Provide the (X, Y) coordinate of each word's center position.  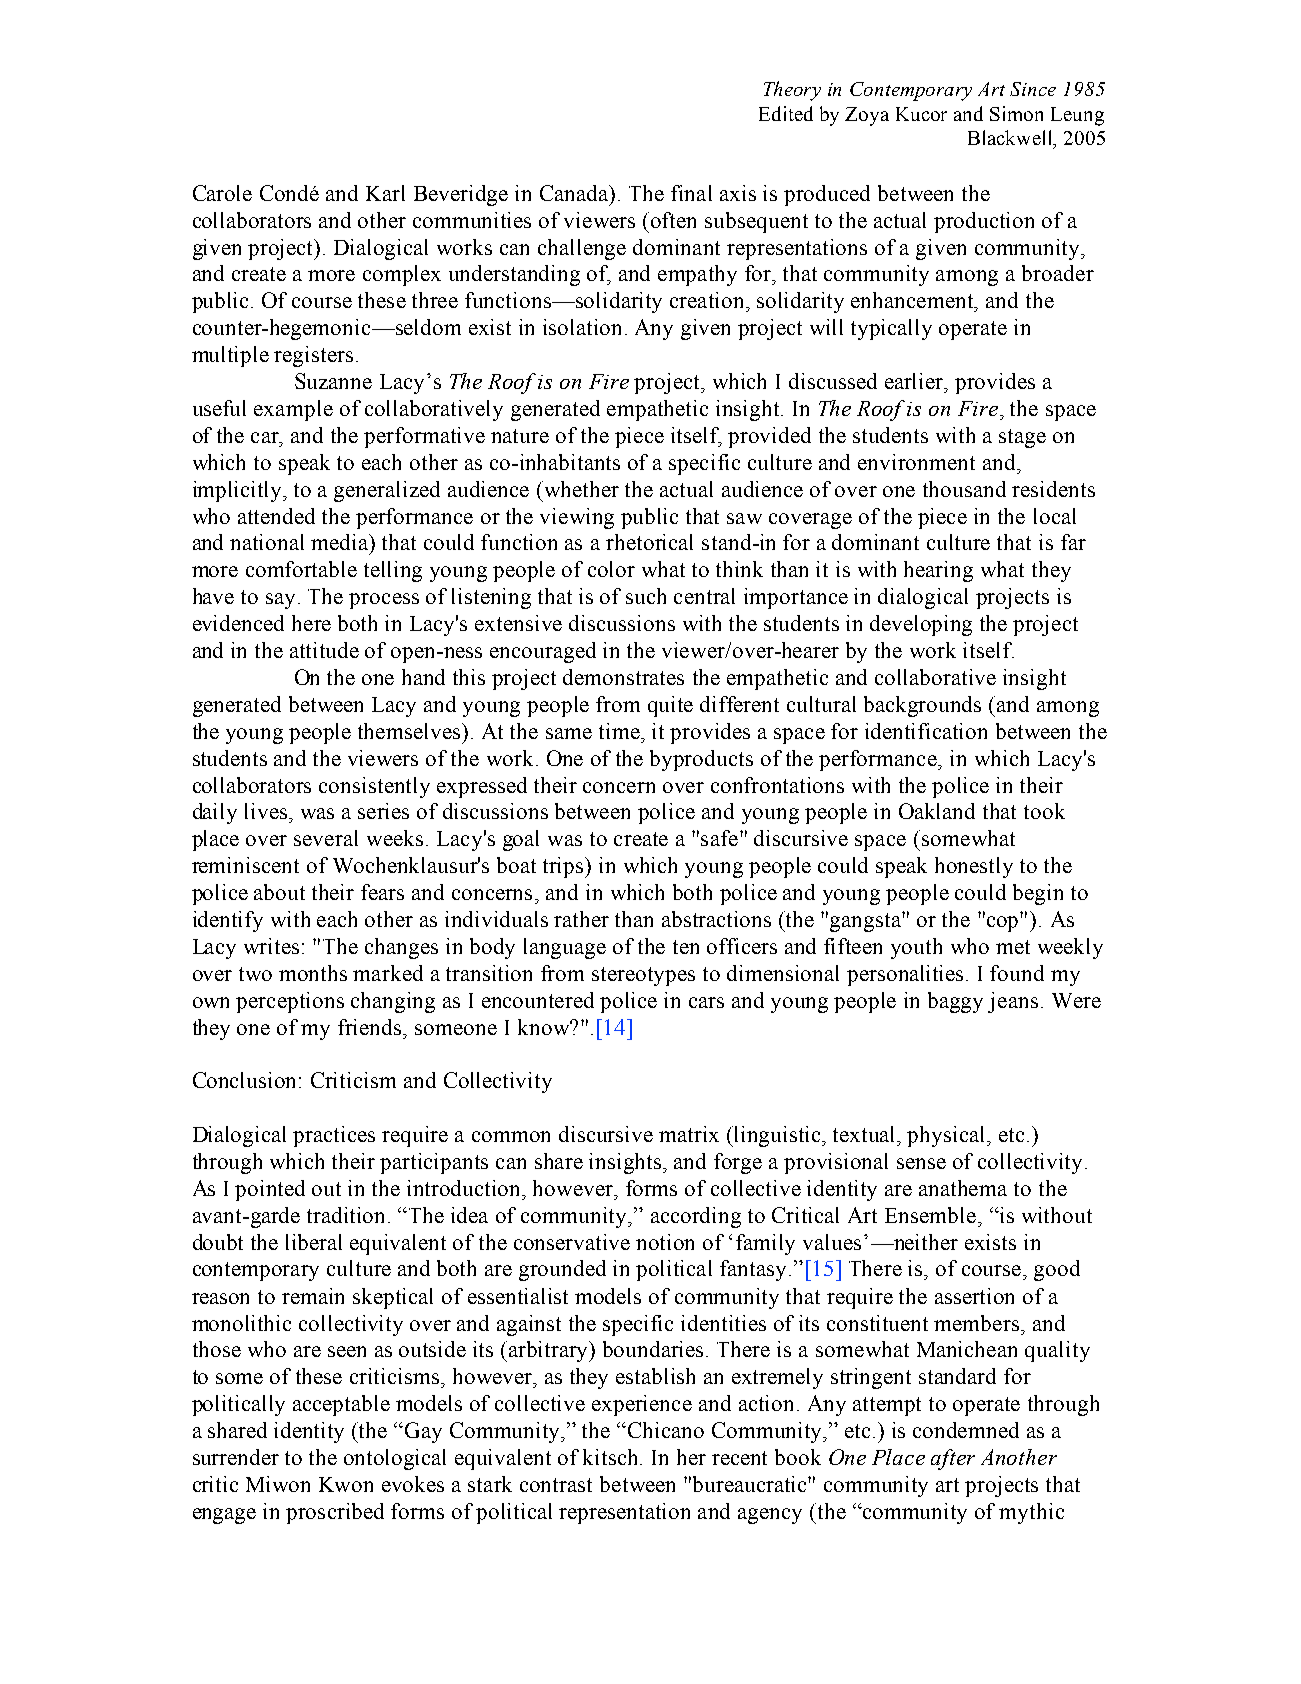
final (691, 193)
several (326, 838)
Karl (385, 193)
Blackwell (1012, 139)
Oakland (937, 811)
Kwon (346, 1484)
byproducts (701, 760)
